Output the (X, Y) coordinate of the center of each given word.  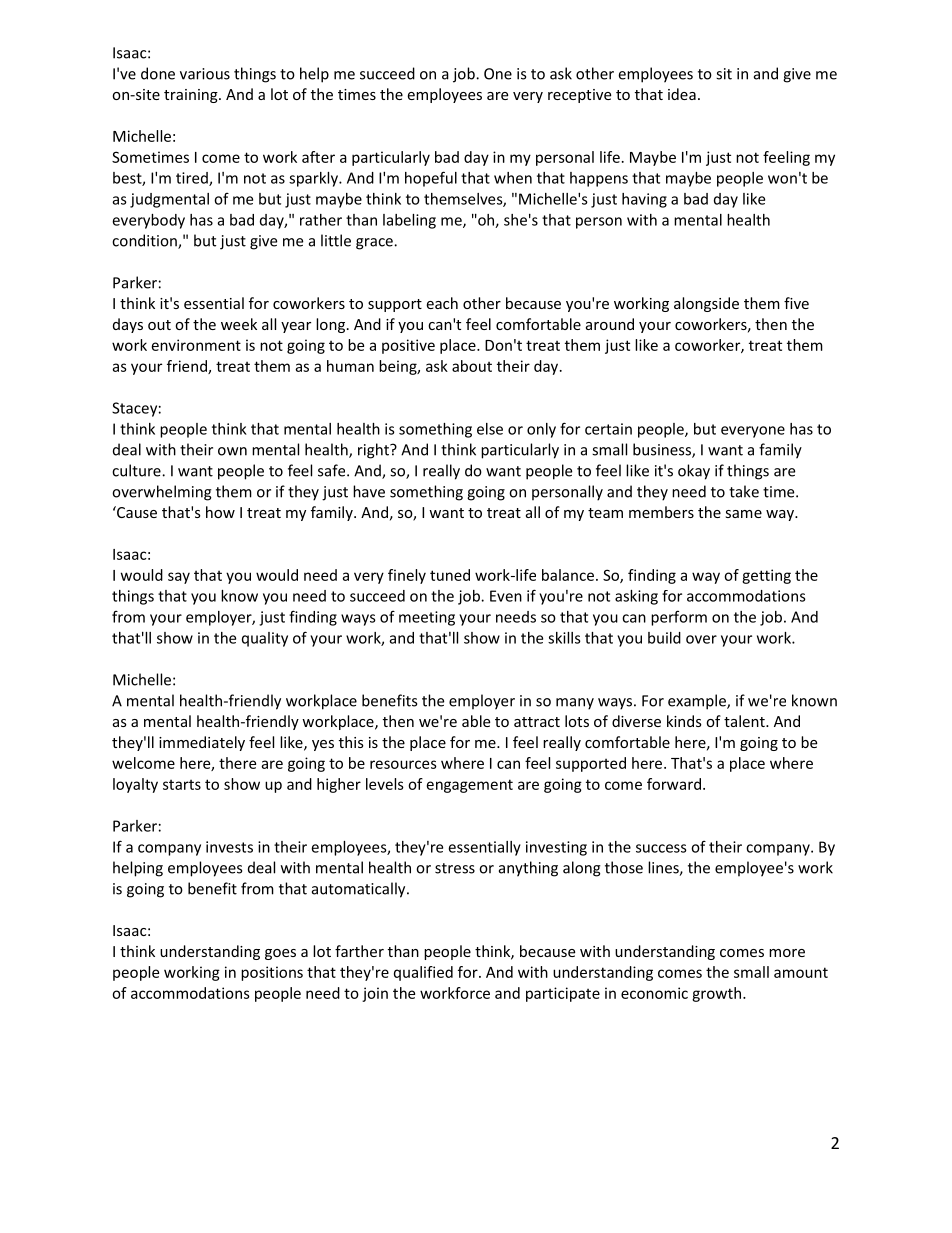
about (472, 366)
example (698, 702)
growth (718, 994)
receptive (579, 96)
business (663, 450)
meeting (427, 618)
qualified (423, 973)
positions (272, 973)
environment (196, 345)
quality (265, 639)
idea (682, 94)
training (192, 96)
